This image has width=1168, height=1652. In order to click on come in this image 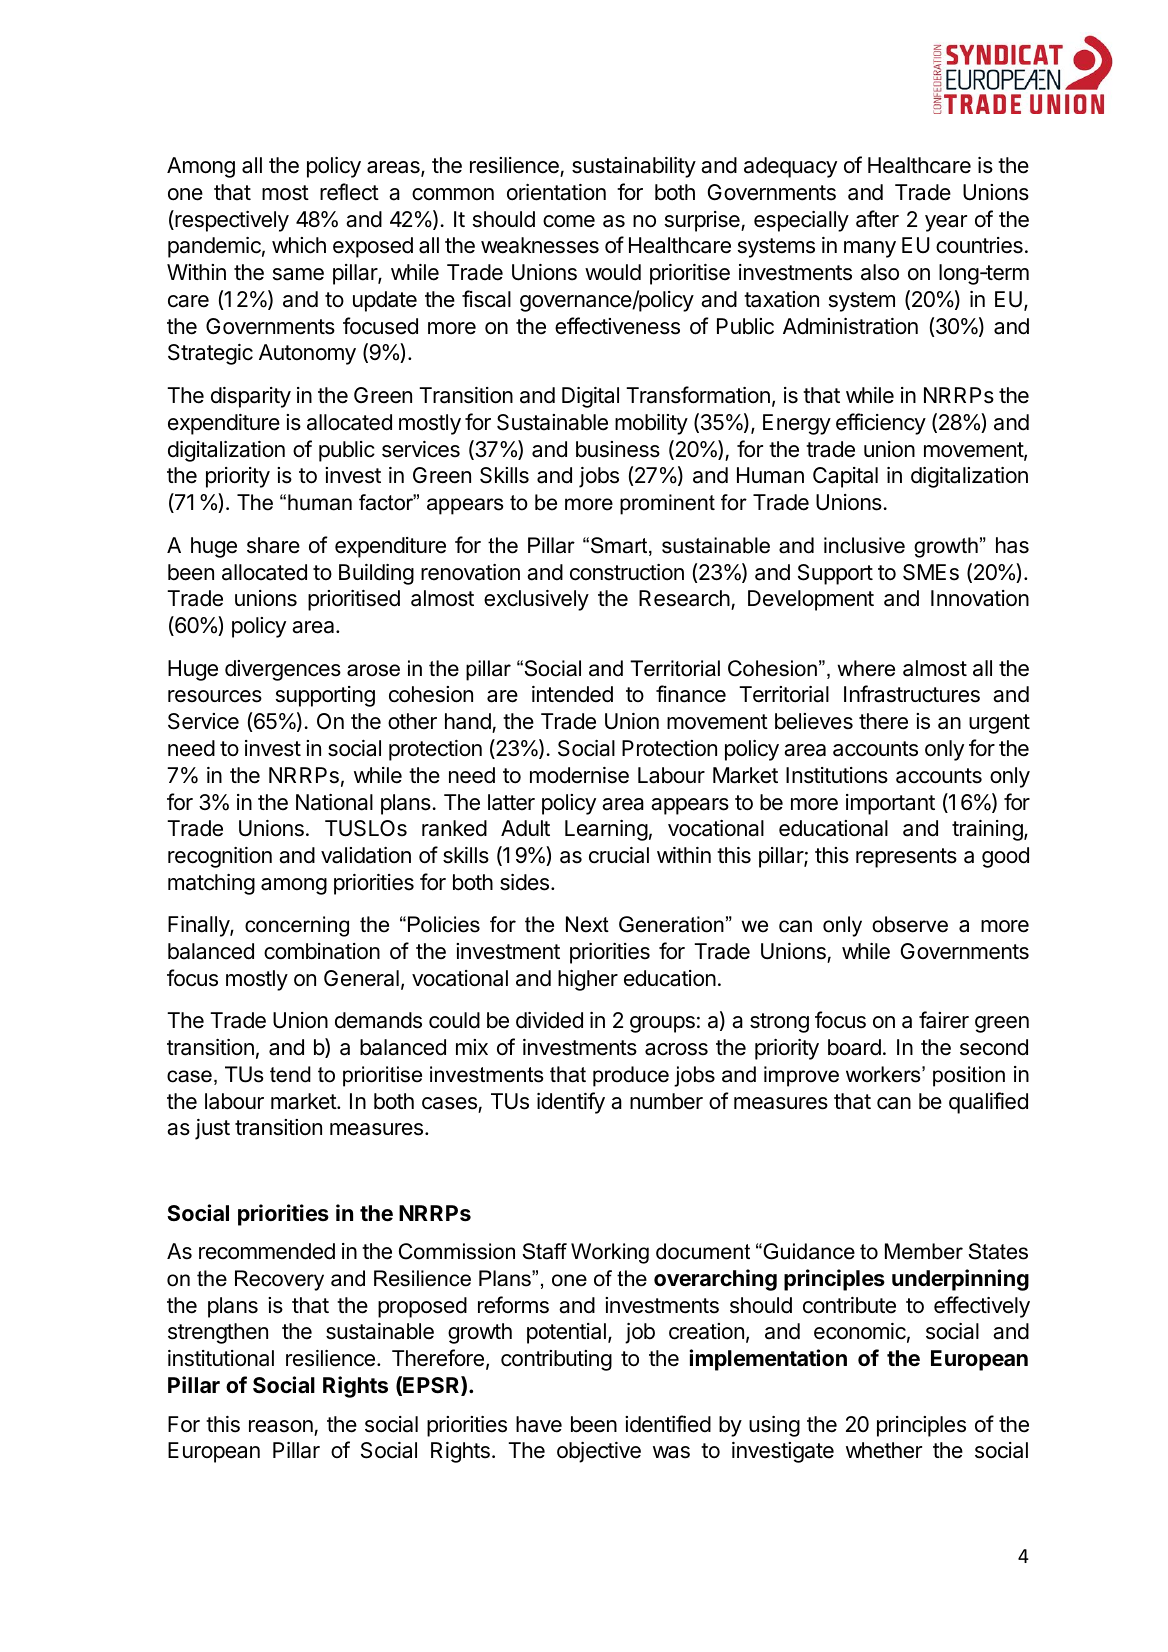, I will do `click(569, 221)`.
